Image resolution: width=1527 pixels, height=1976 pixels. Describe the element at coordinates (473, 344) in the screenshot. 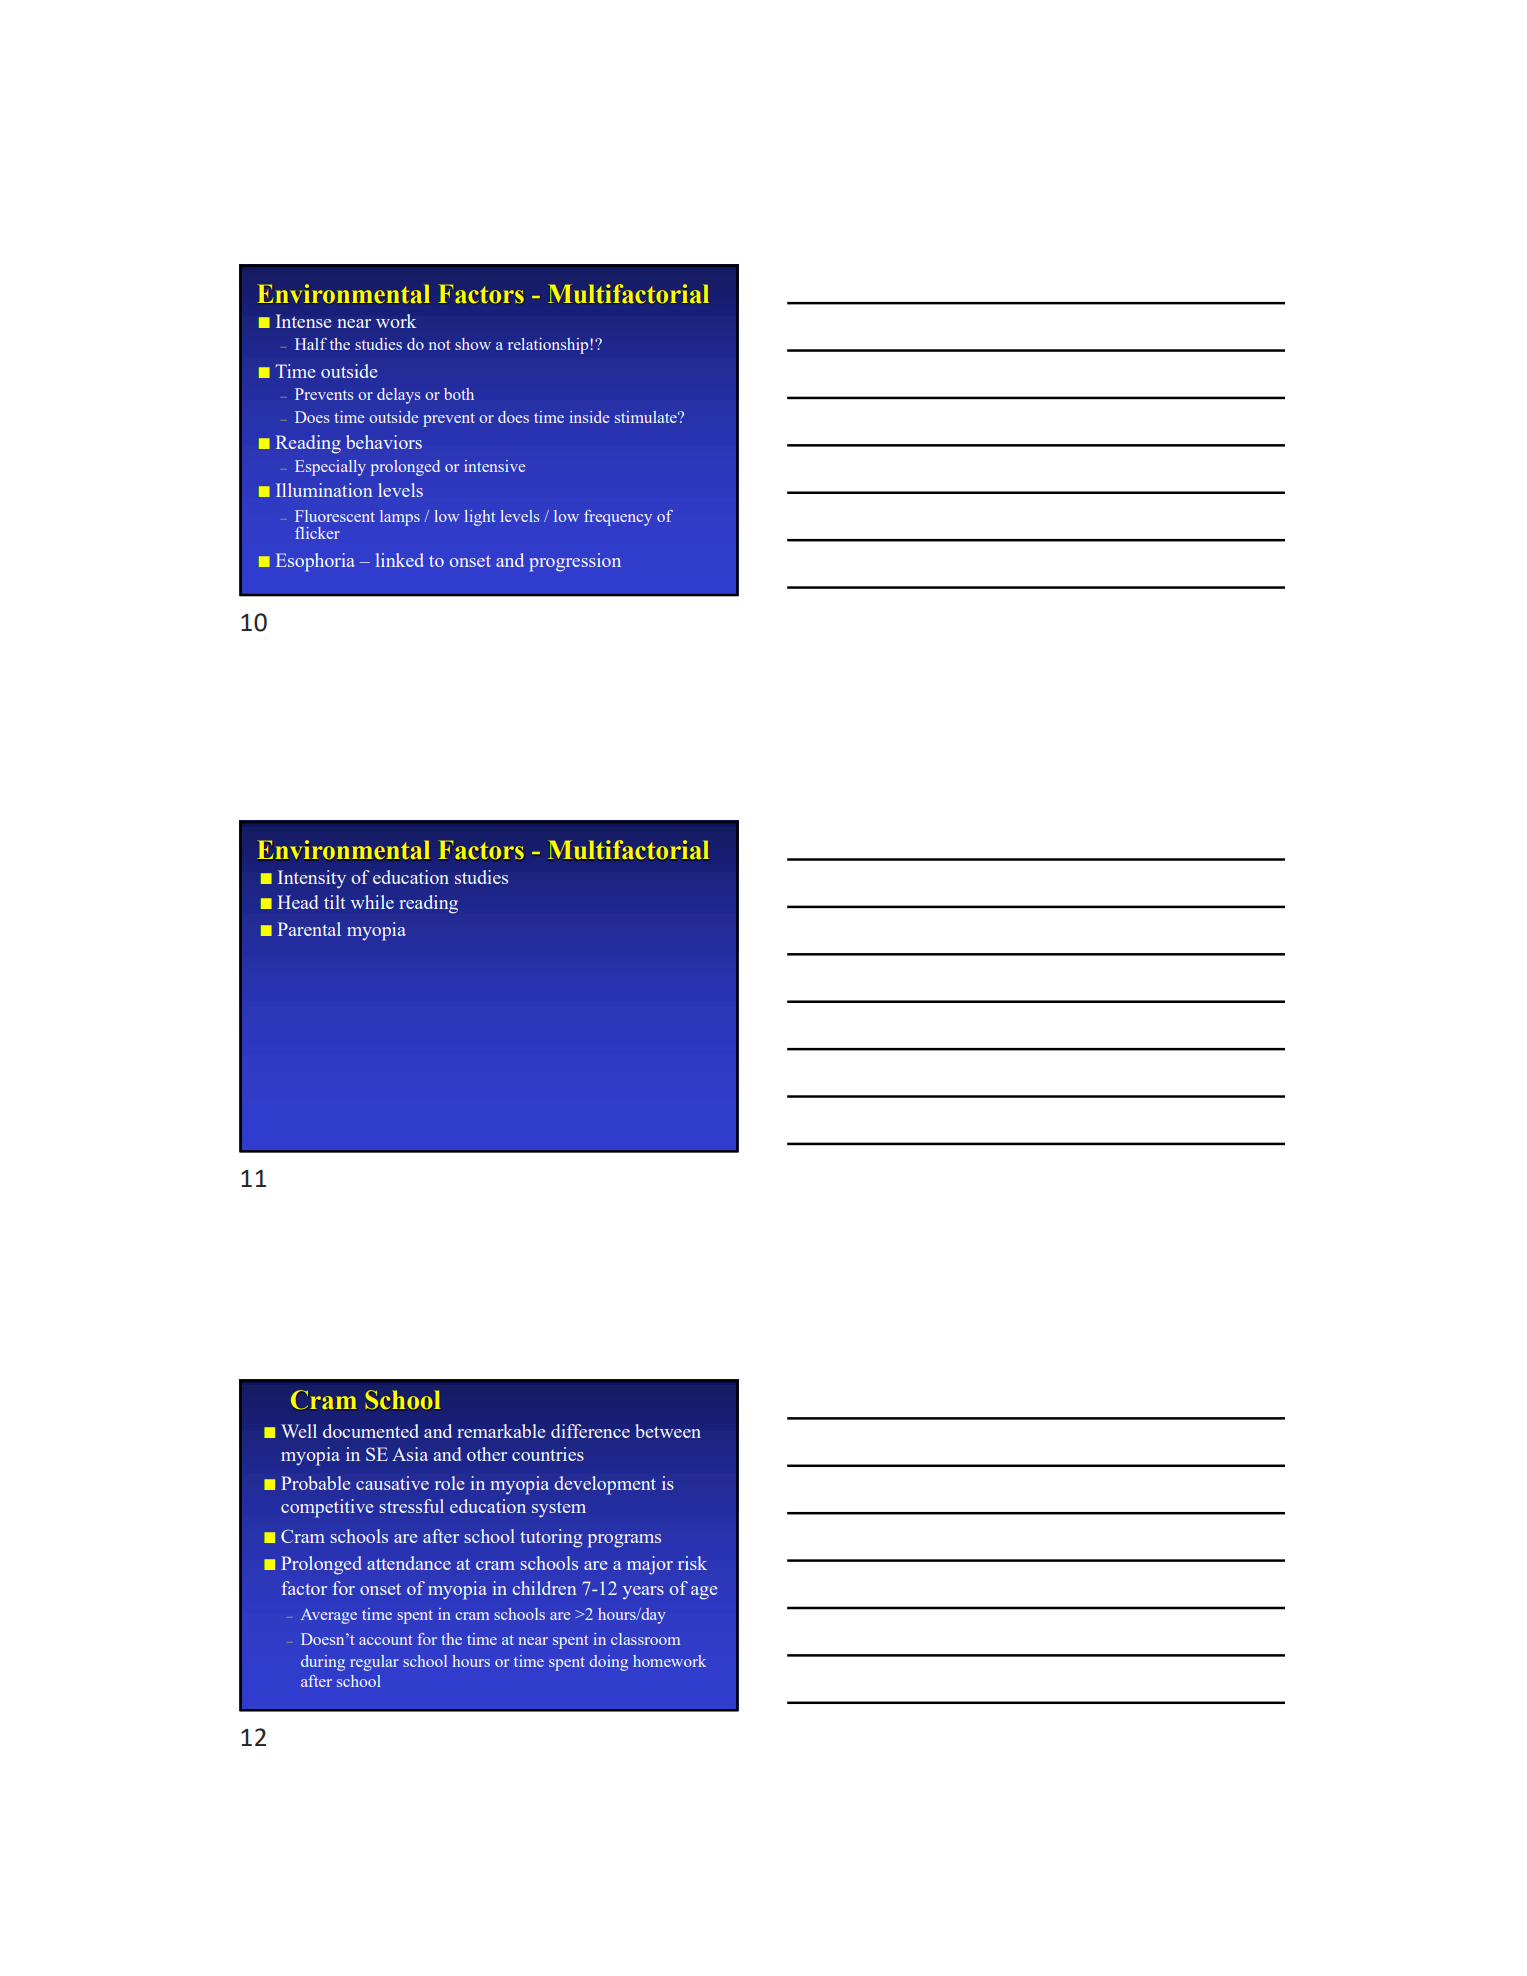

I see `show` at that location.
